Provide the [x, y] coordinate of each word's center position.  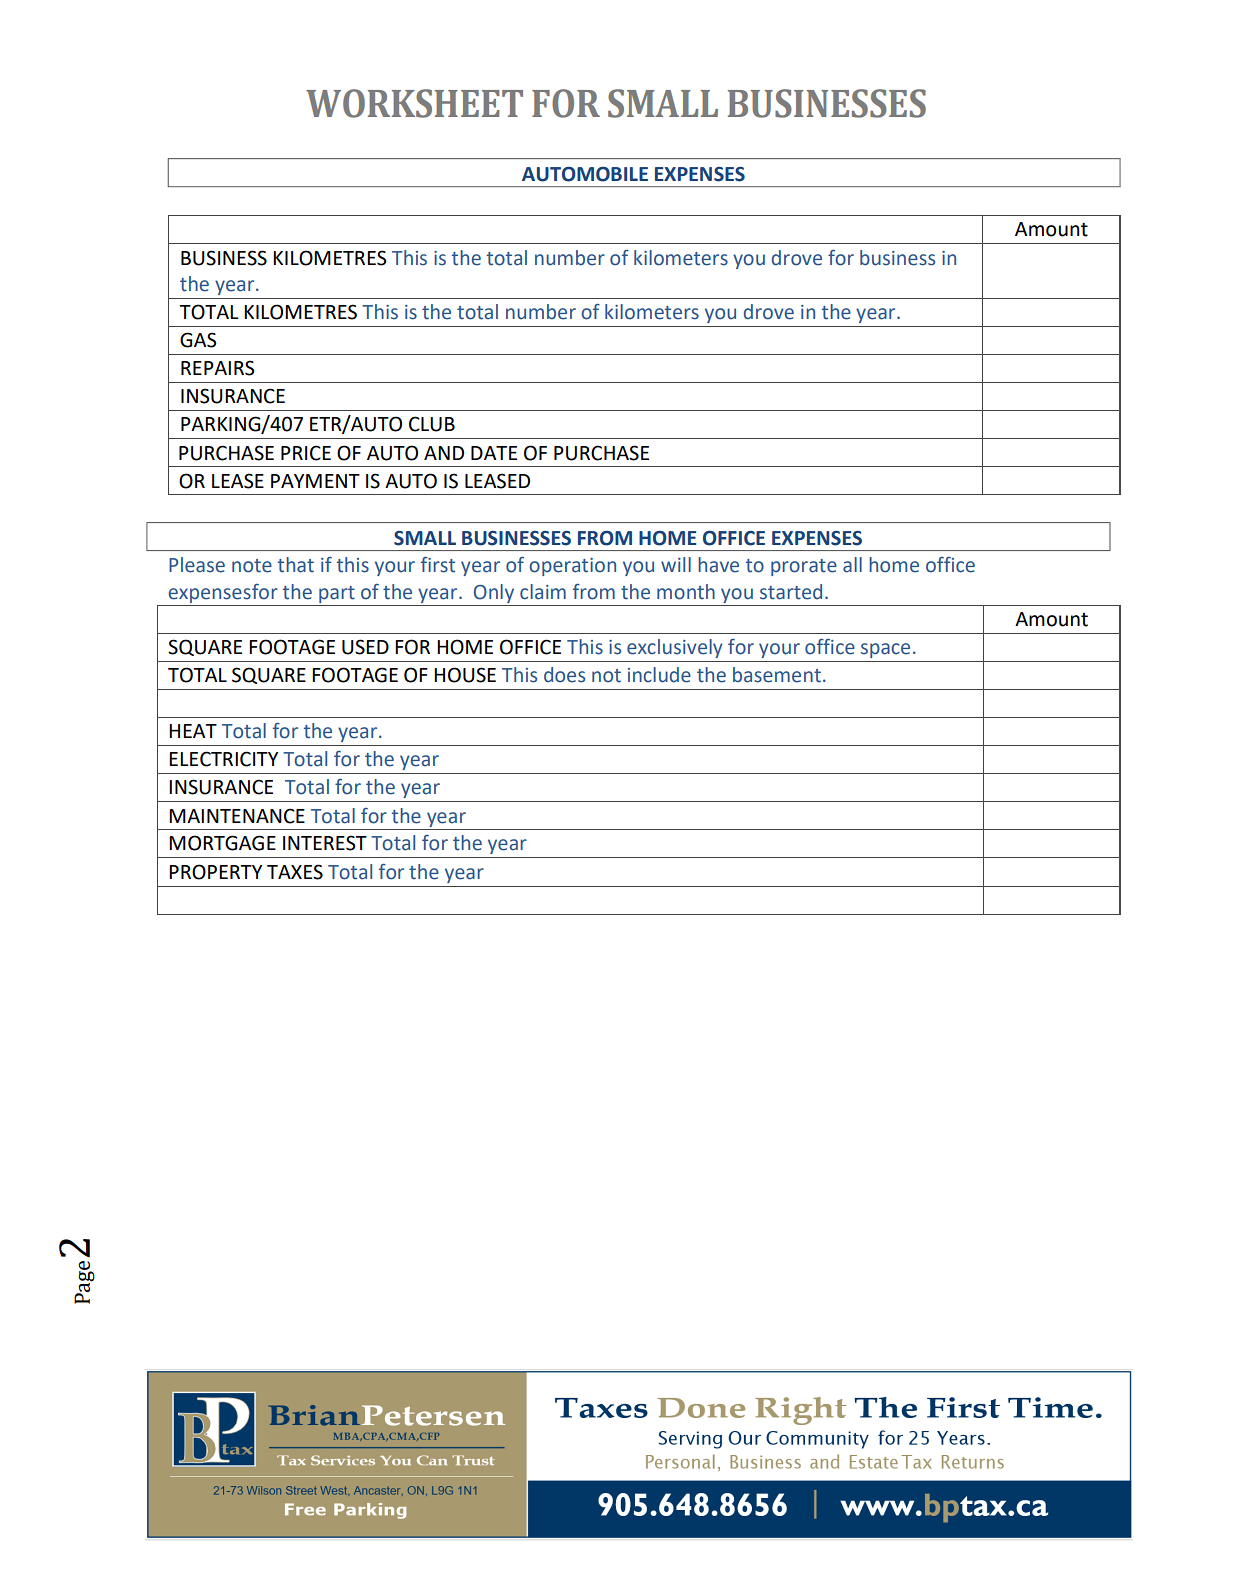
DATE [494, 453]
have [718, 565]
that [296, 565]
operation [573, 567]
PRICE [306, 453]
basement [777, 675]
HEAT [193, 731]
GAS [198, 340]
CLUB [432, 424]
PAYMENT [315, 481]
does [564, 675]
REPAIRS [217, 368]
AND [444, 453]
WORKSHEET [414, 103]
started [791, 592]
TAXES [295, 872]
